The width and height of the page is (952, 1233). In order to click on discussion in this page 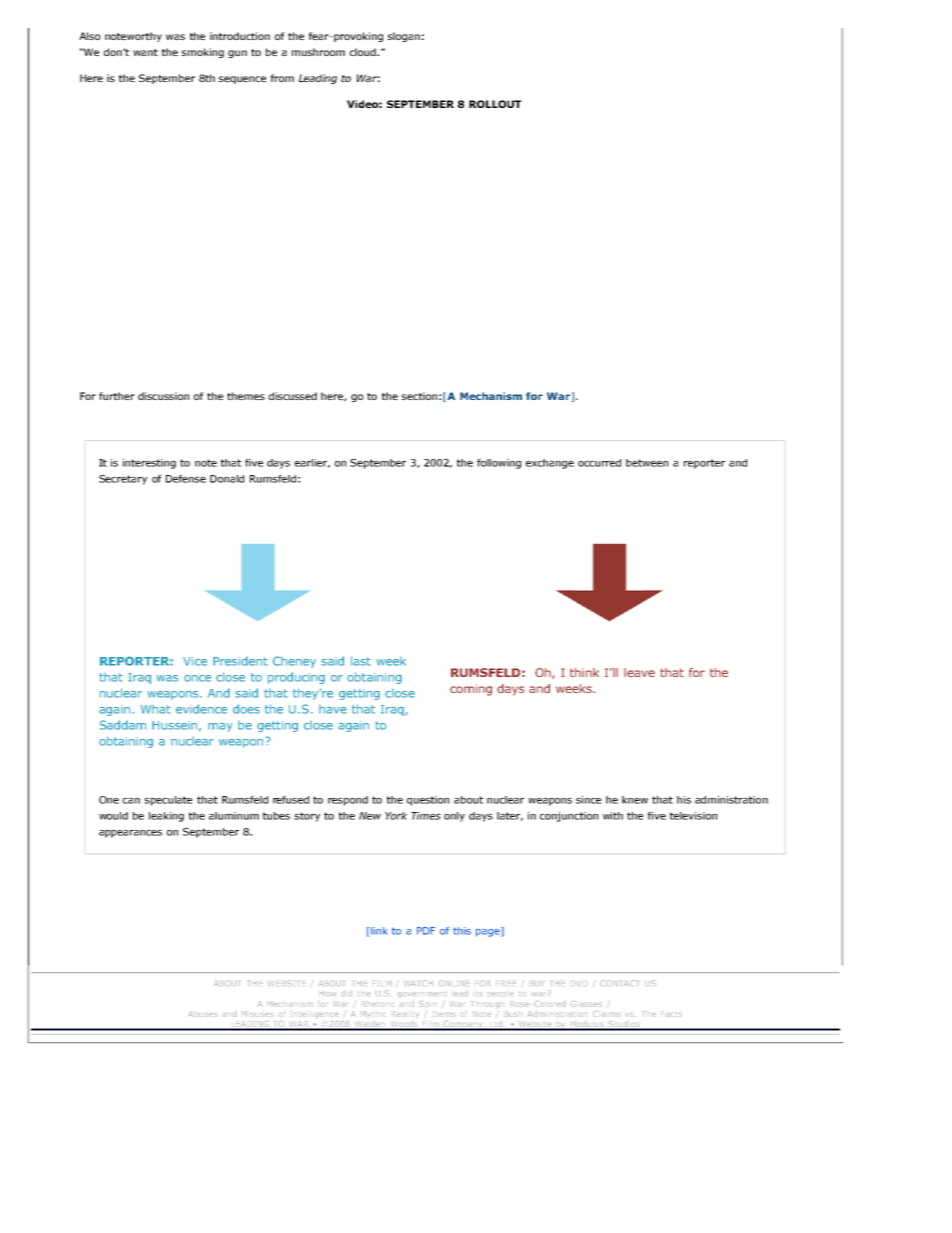, I will do `click(163, 396)`.
